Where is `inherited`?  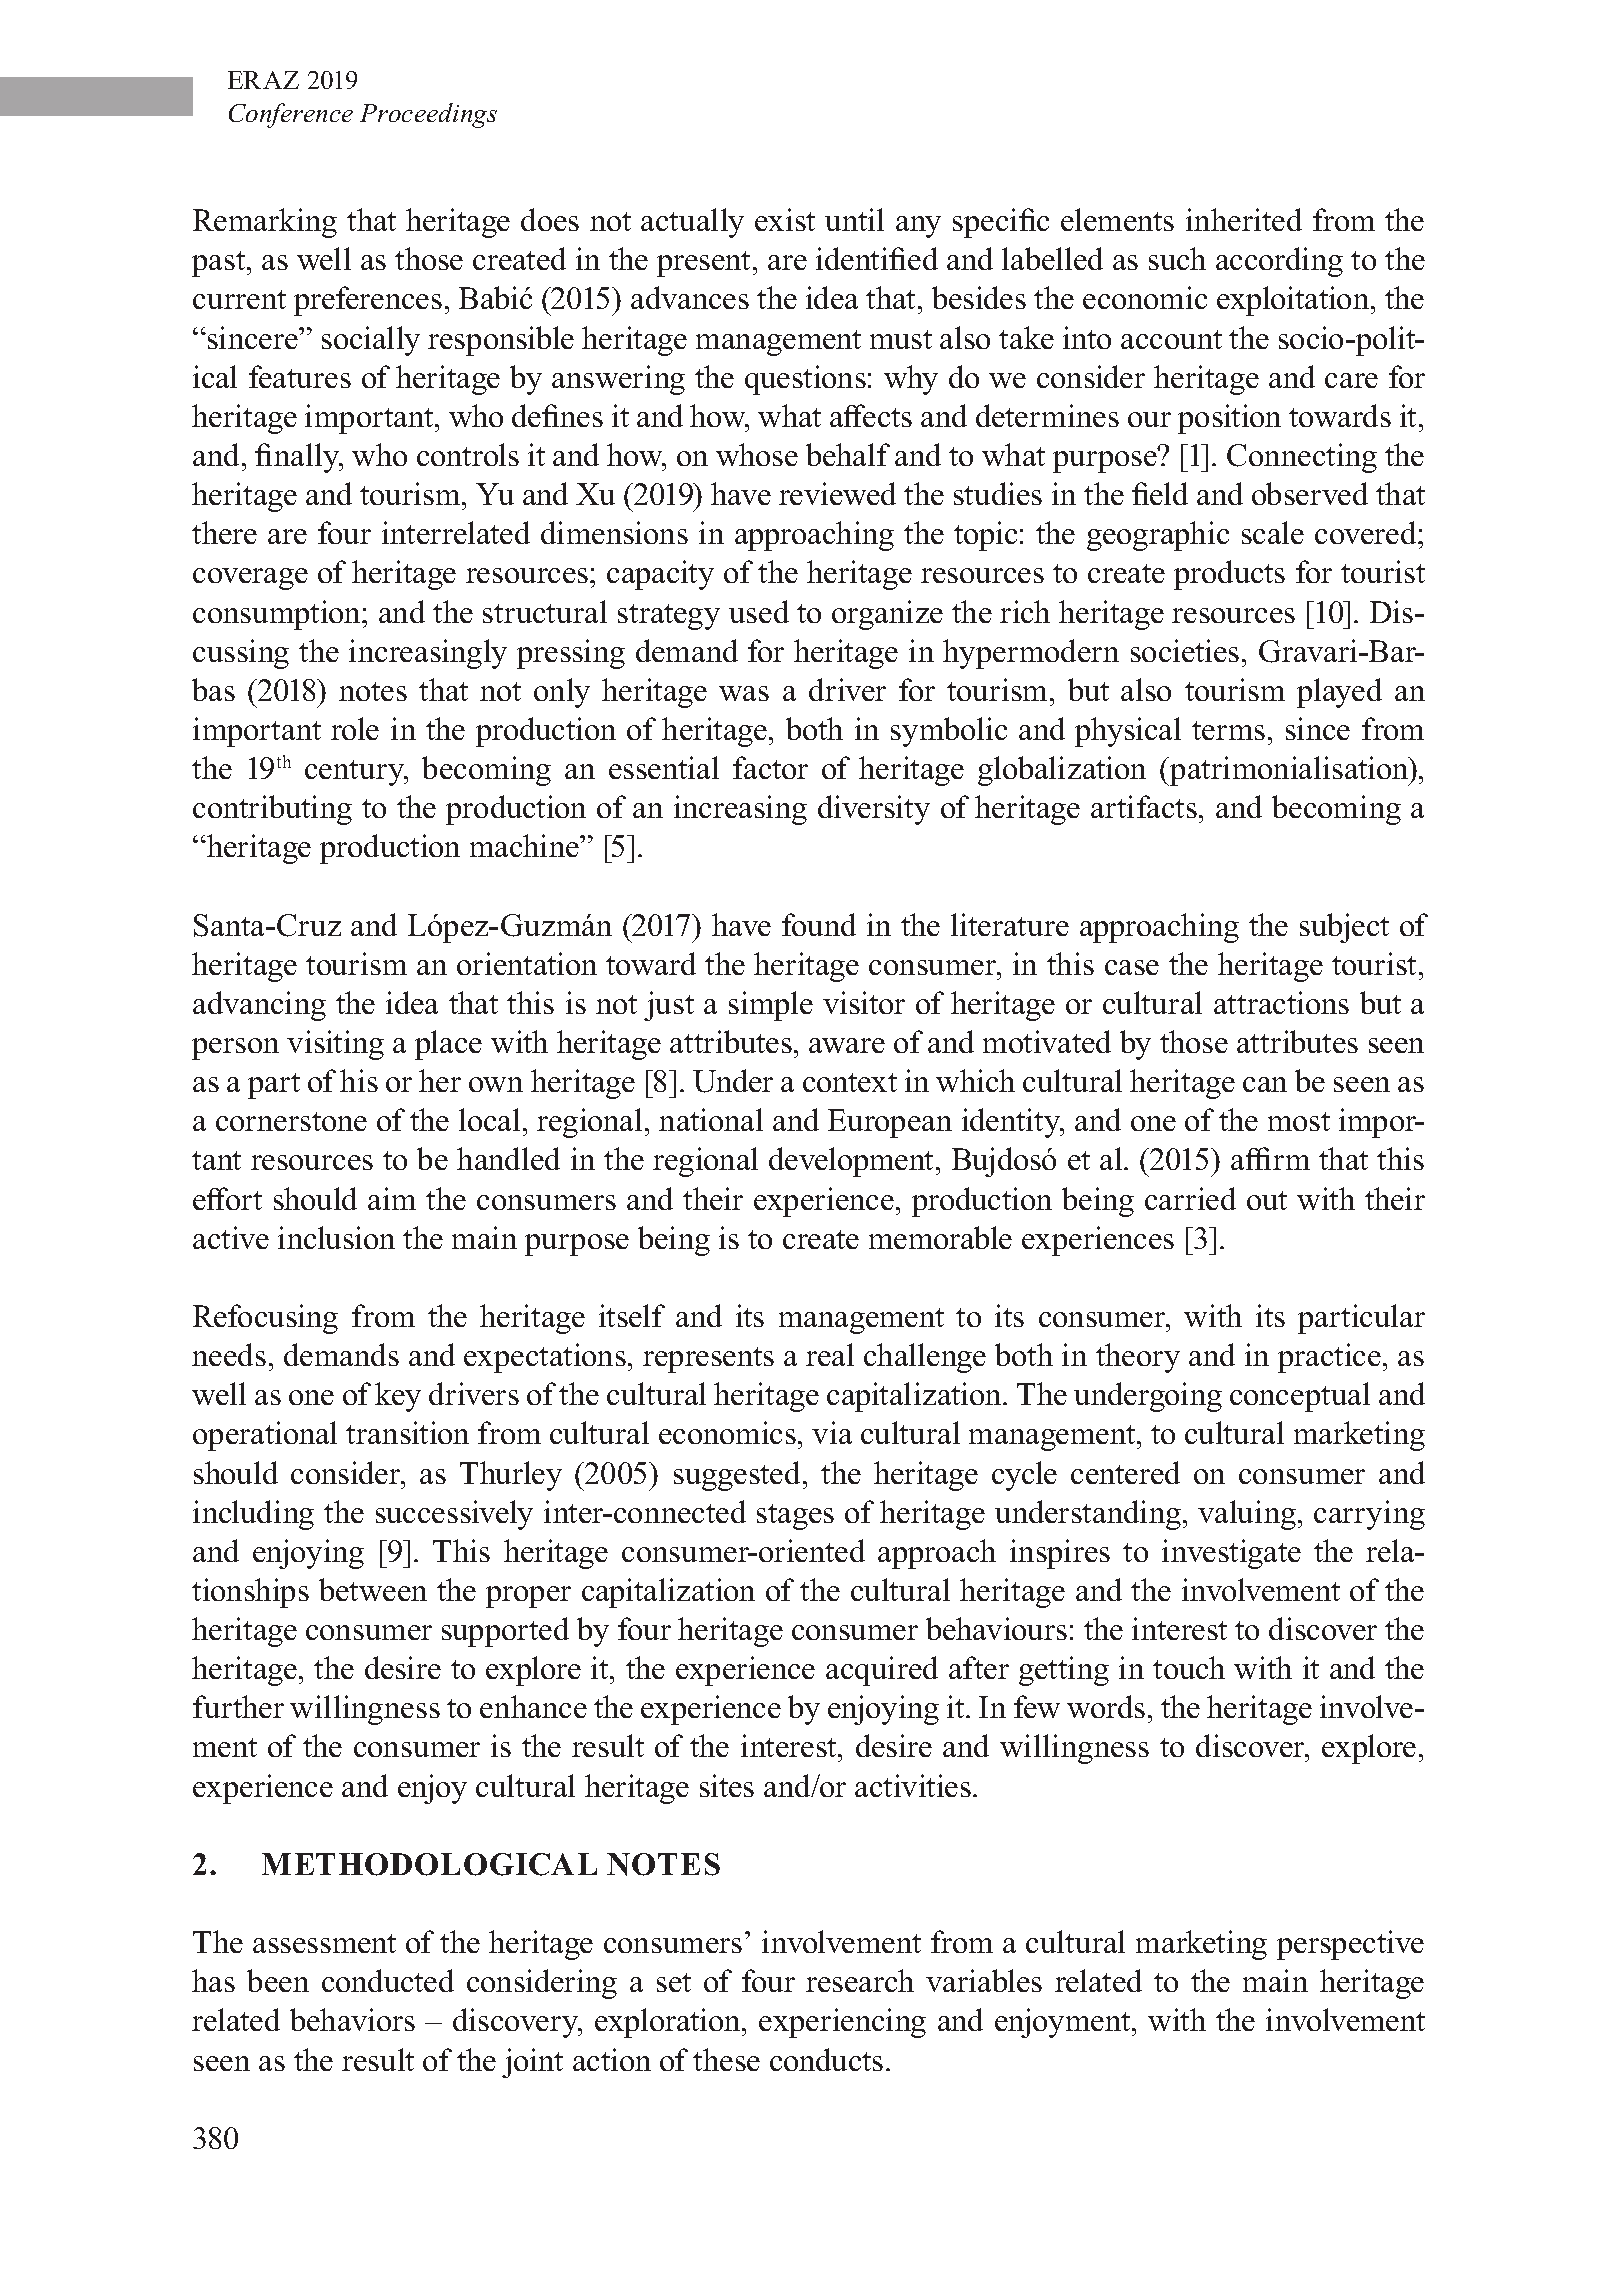
inherited is located at coordinates (1244, 219).
